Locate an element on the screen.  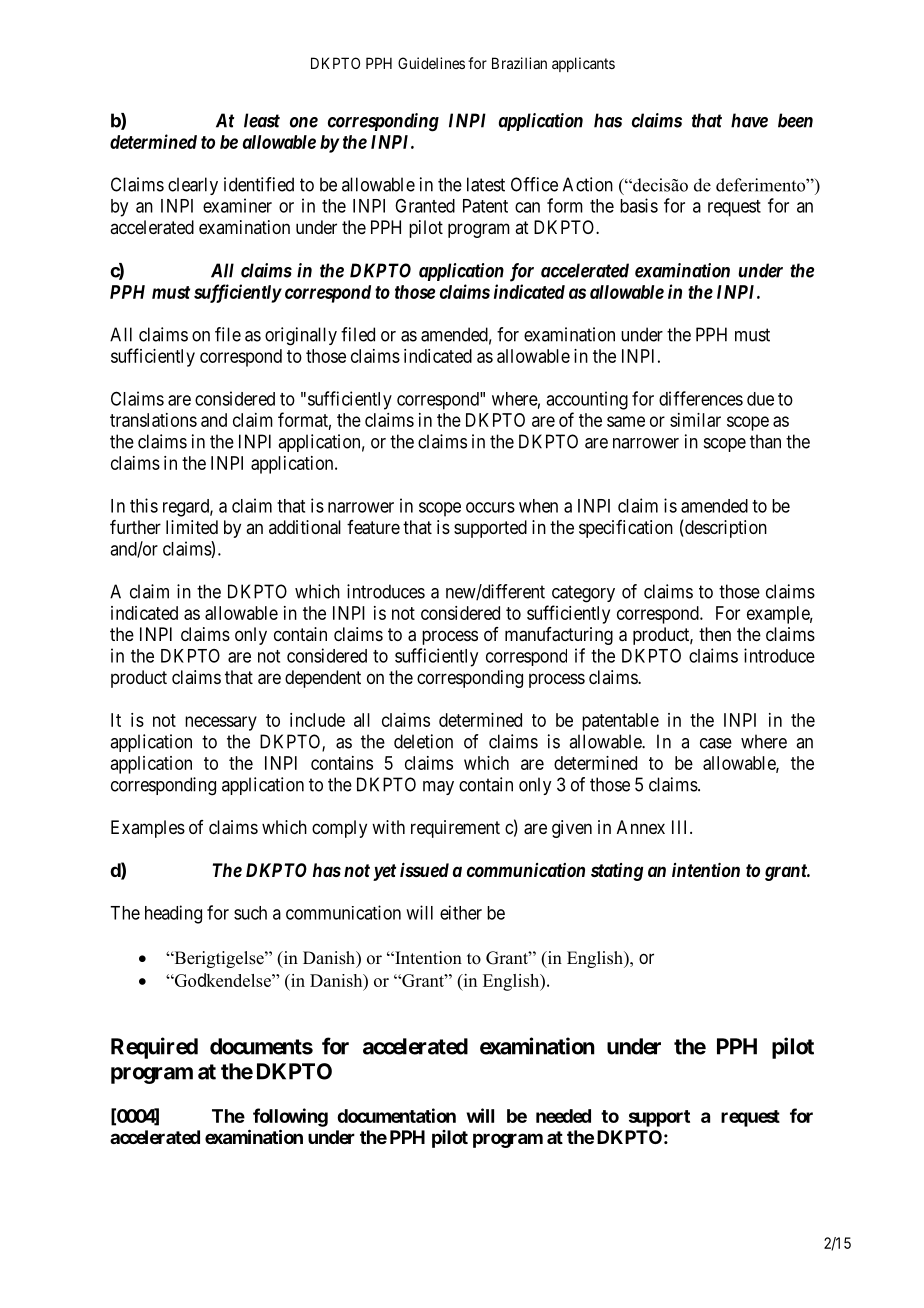
least is located at coordinates (262, 120).
